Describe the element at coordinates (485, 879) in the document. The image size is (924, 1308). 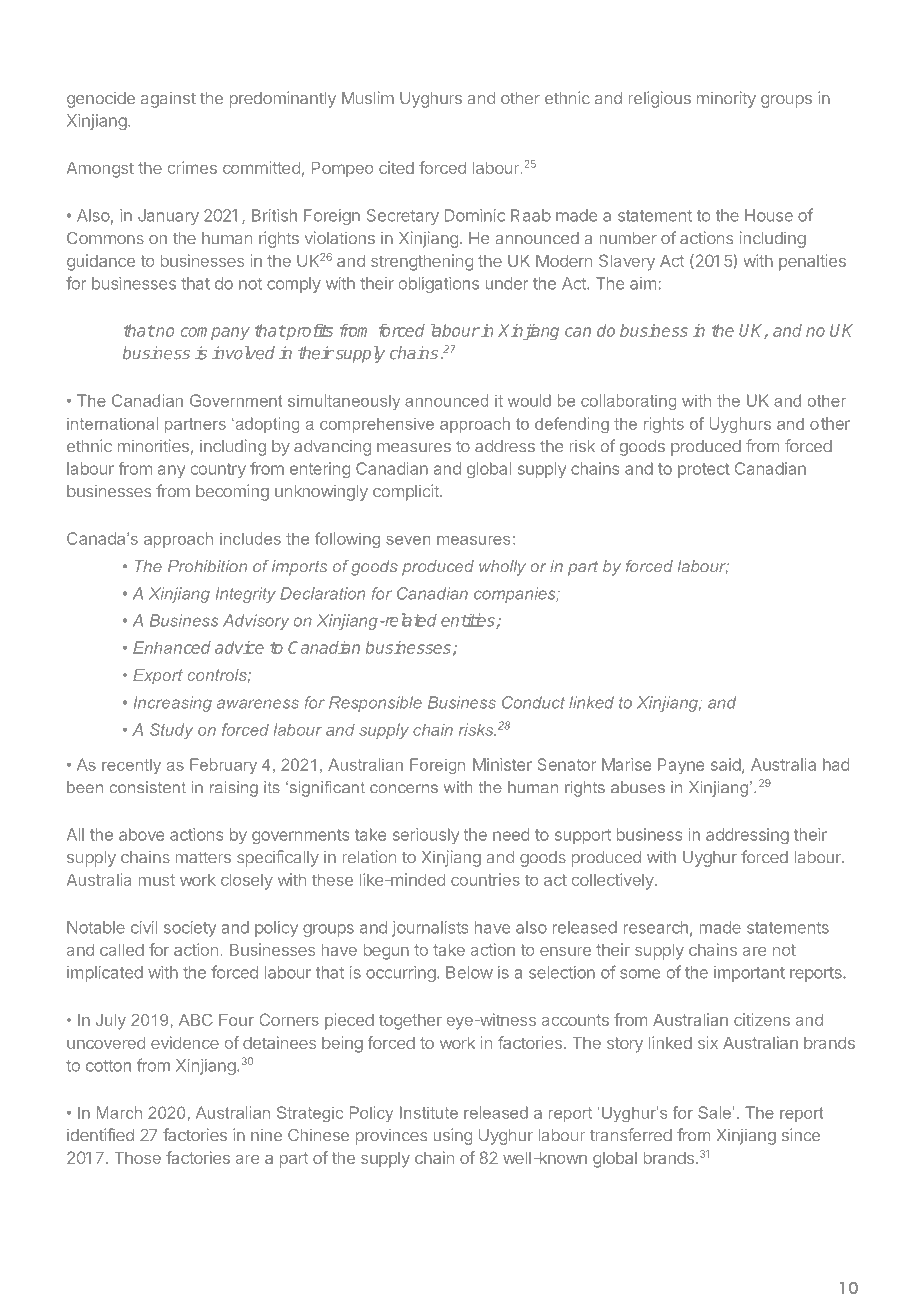
I see `countries` at that location.
